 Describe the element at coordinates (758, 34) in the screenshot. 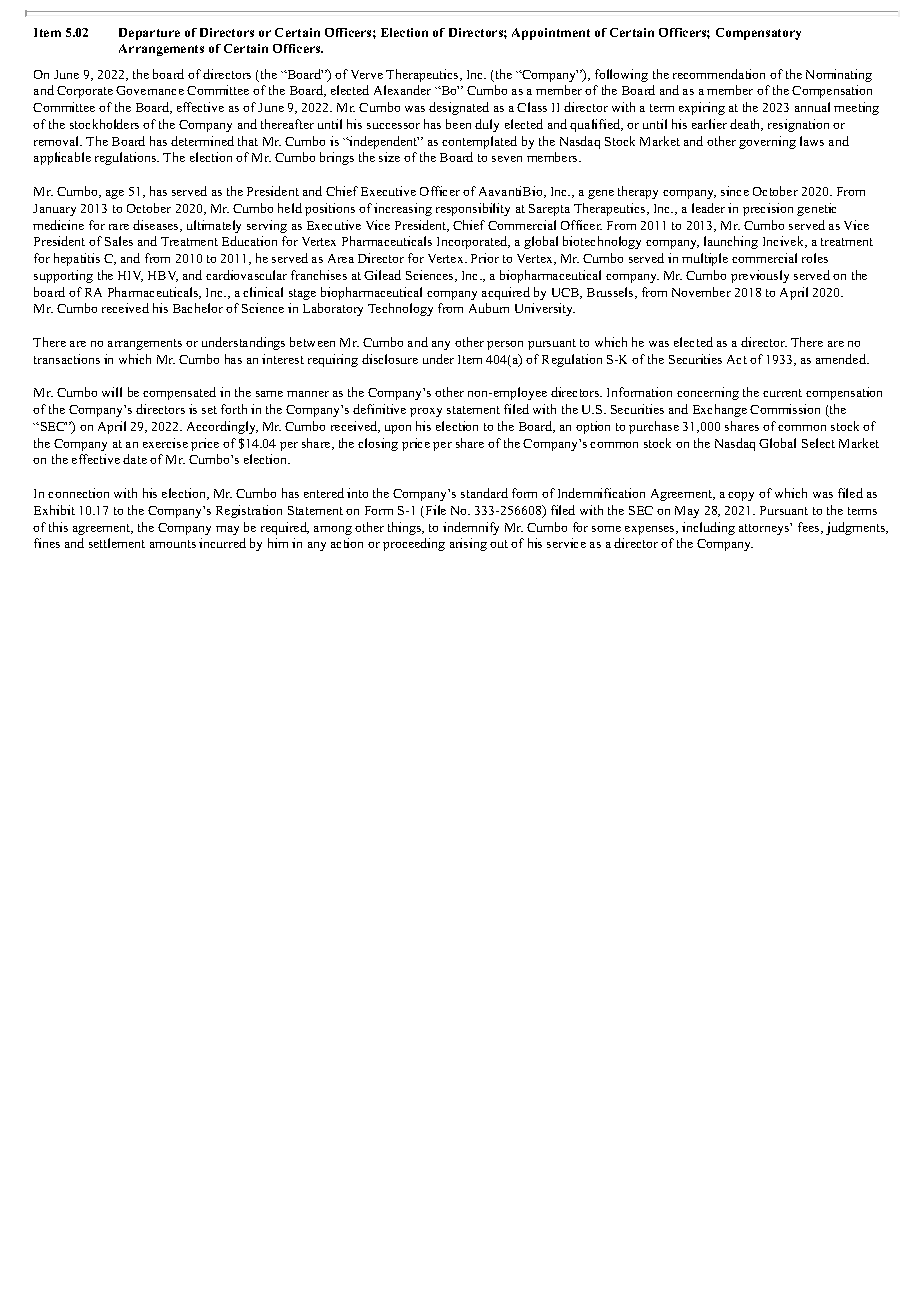

I see `Compensatory` at that location.
